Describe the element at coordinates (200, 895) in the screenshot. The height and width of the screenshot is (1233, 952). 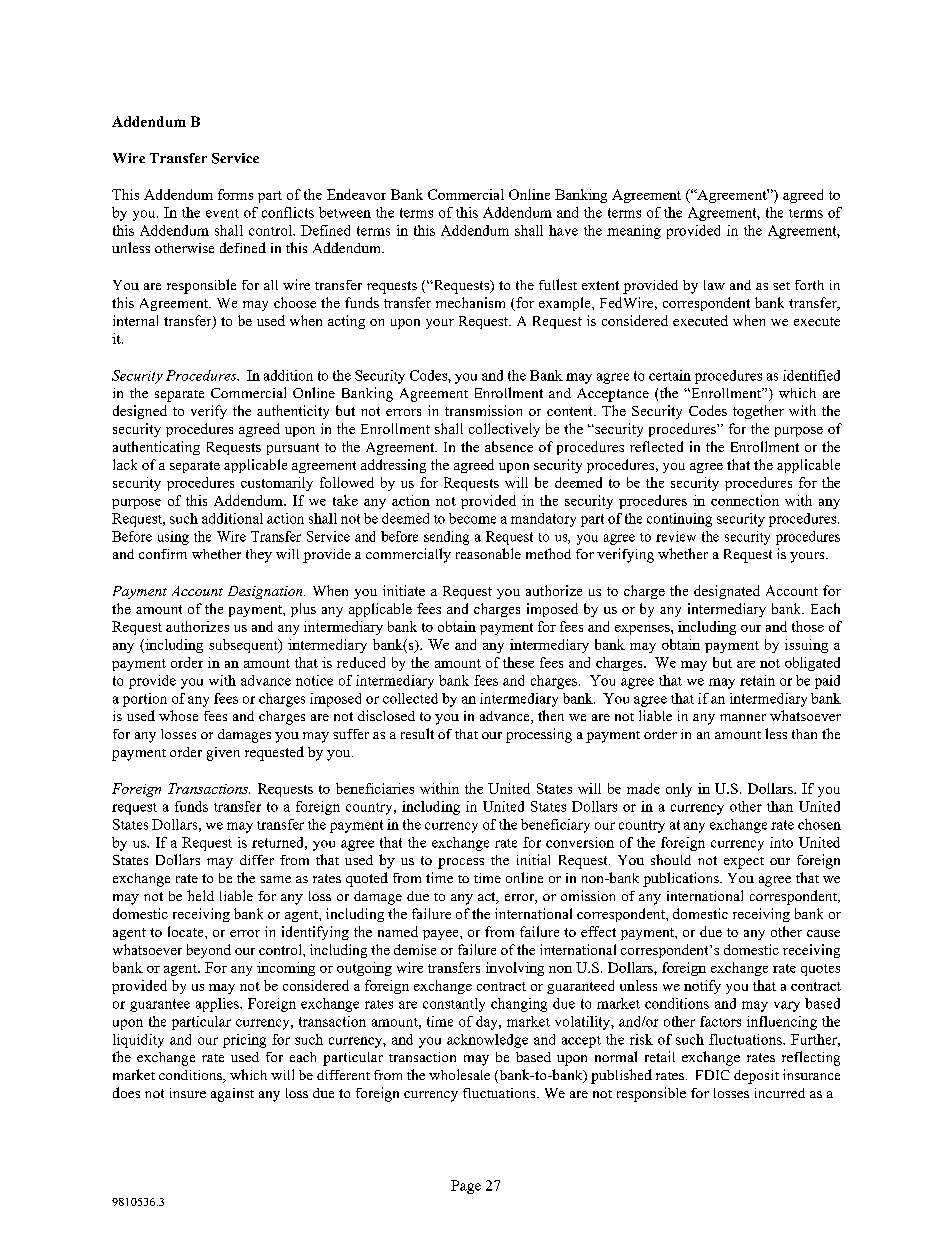
I see `held` at that location.
